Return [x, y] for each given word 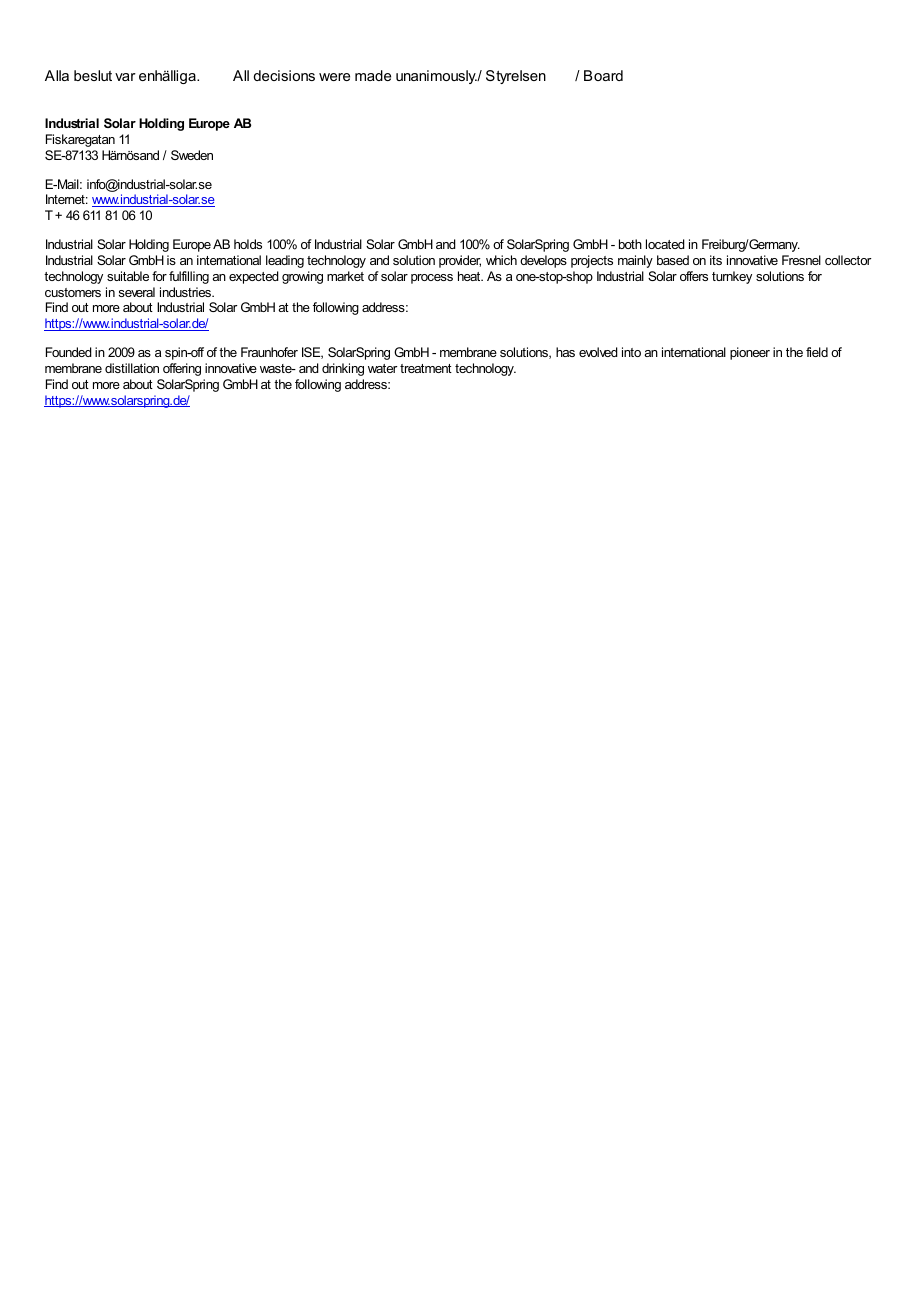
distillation [132, 368]
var [125, 77]
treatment [426, 368]
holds [248, 244]
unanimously [437, 77]
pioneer [750, 353]
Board [603, 75]
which [501, 260]
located [665, 244]
